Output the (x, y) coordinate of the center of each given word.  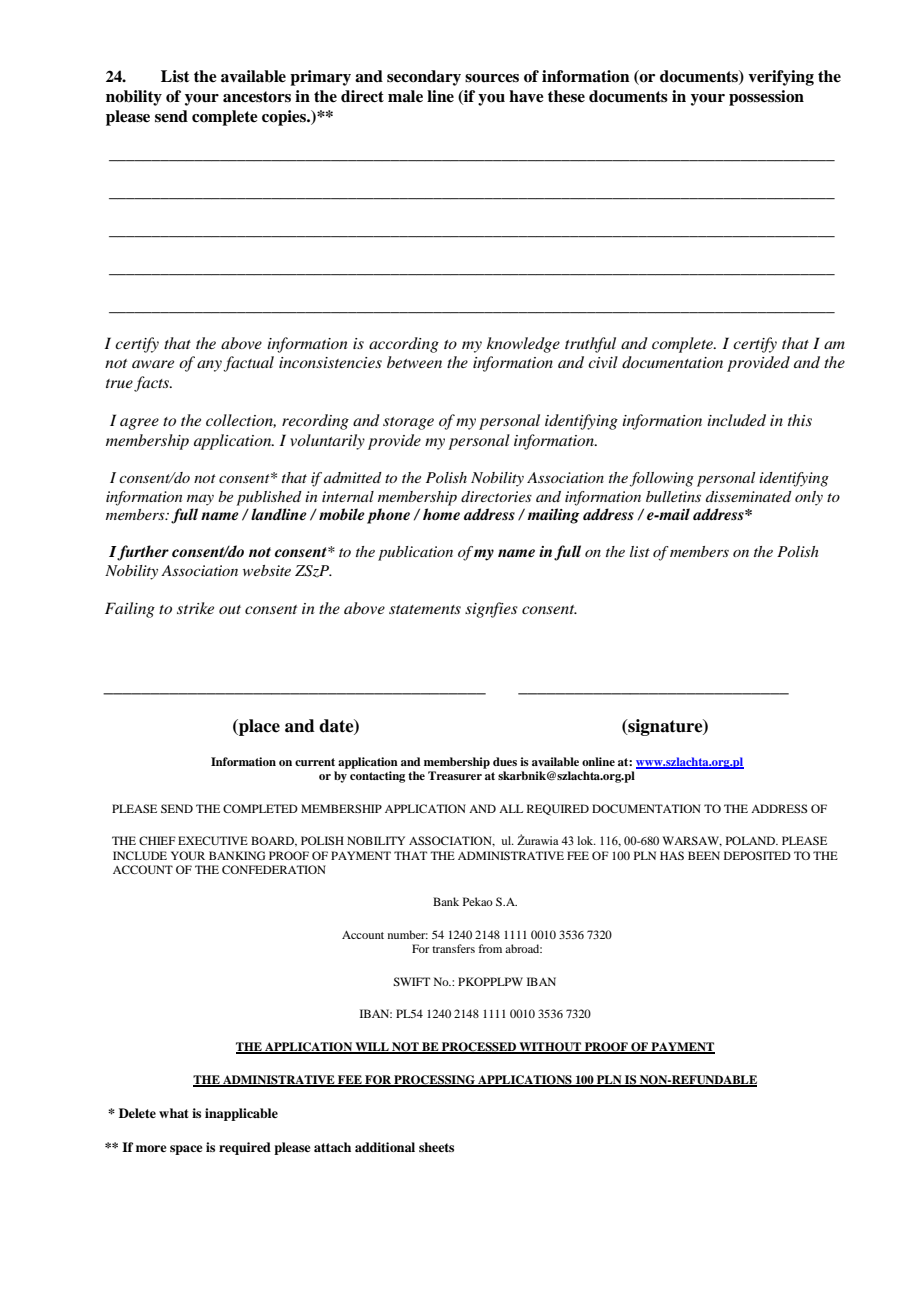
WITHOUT (550, 1048)
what (174, 1113)
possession (766, 98)
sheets (436, 1147)
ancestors (257, 97)
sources (492, 78)
